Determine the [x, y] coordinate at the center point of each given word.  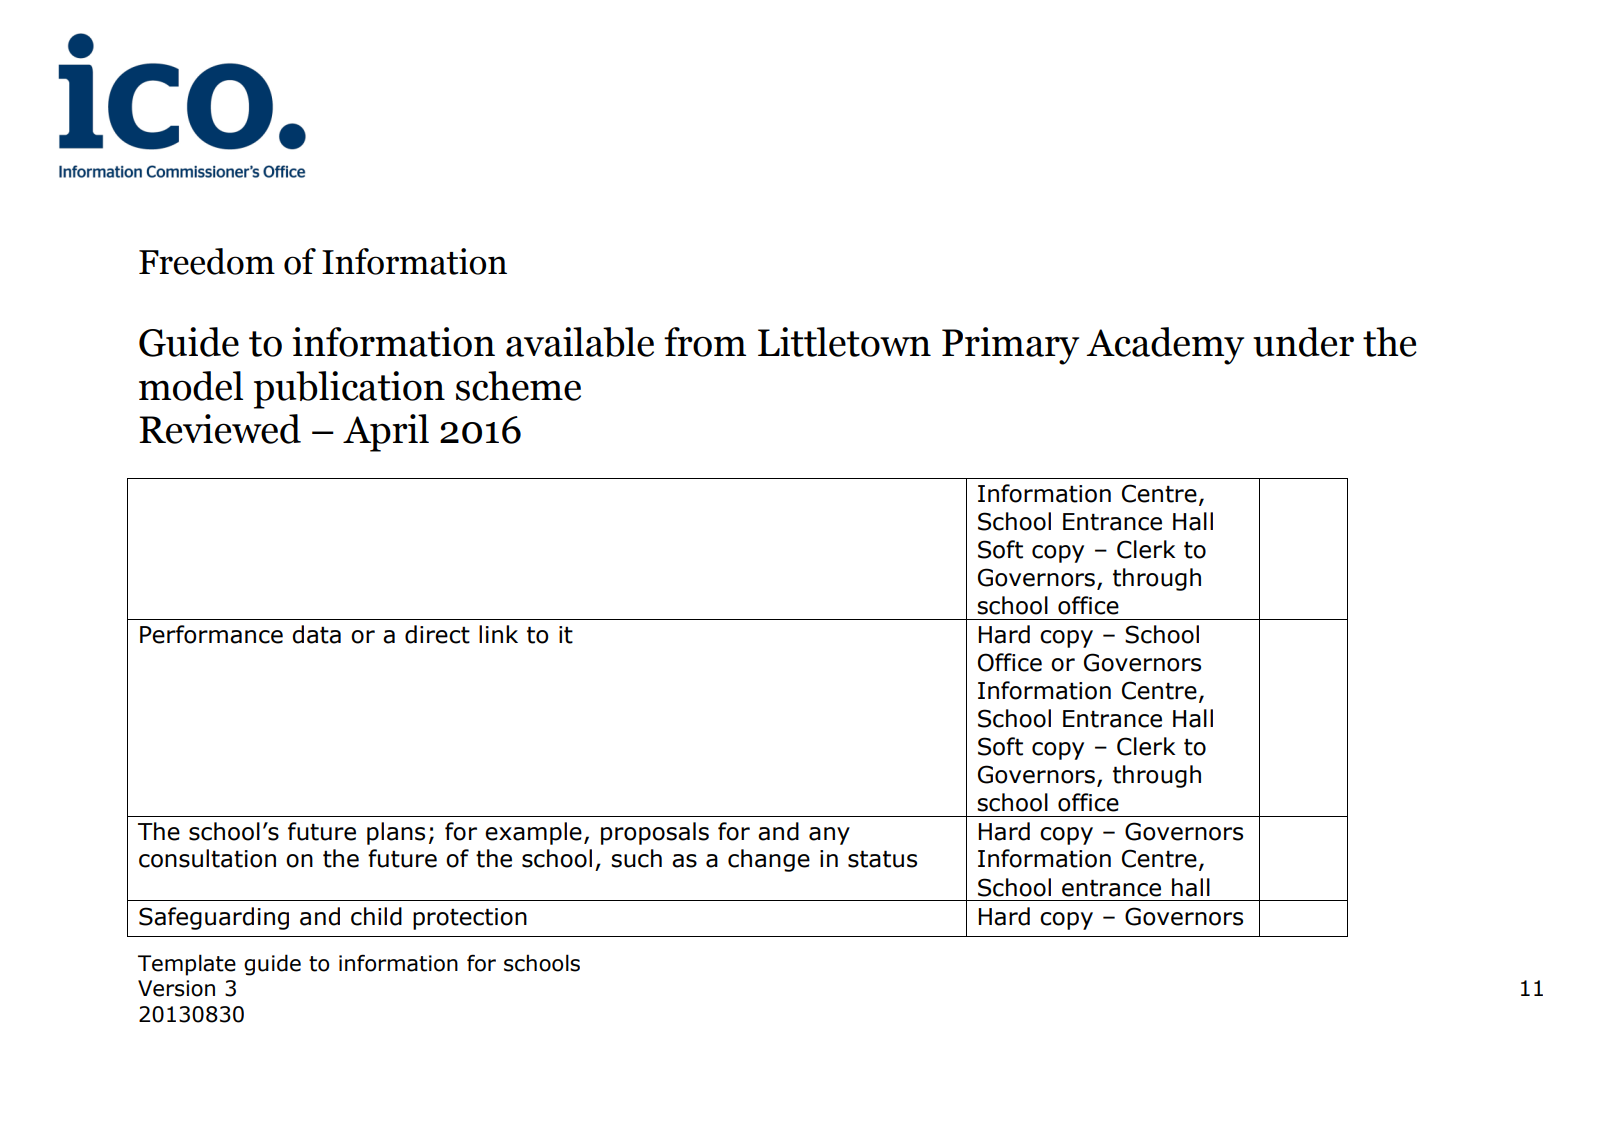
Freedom [207, 261]
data [316, 634]
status [882, 859]
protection [470, 919]
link [498, 634]
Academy [1165, 346]
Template [187, 965]
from [705, 342]
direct [437, 634]
